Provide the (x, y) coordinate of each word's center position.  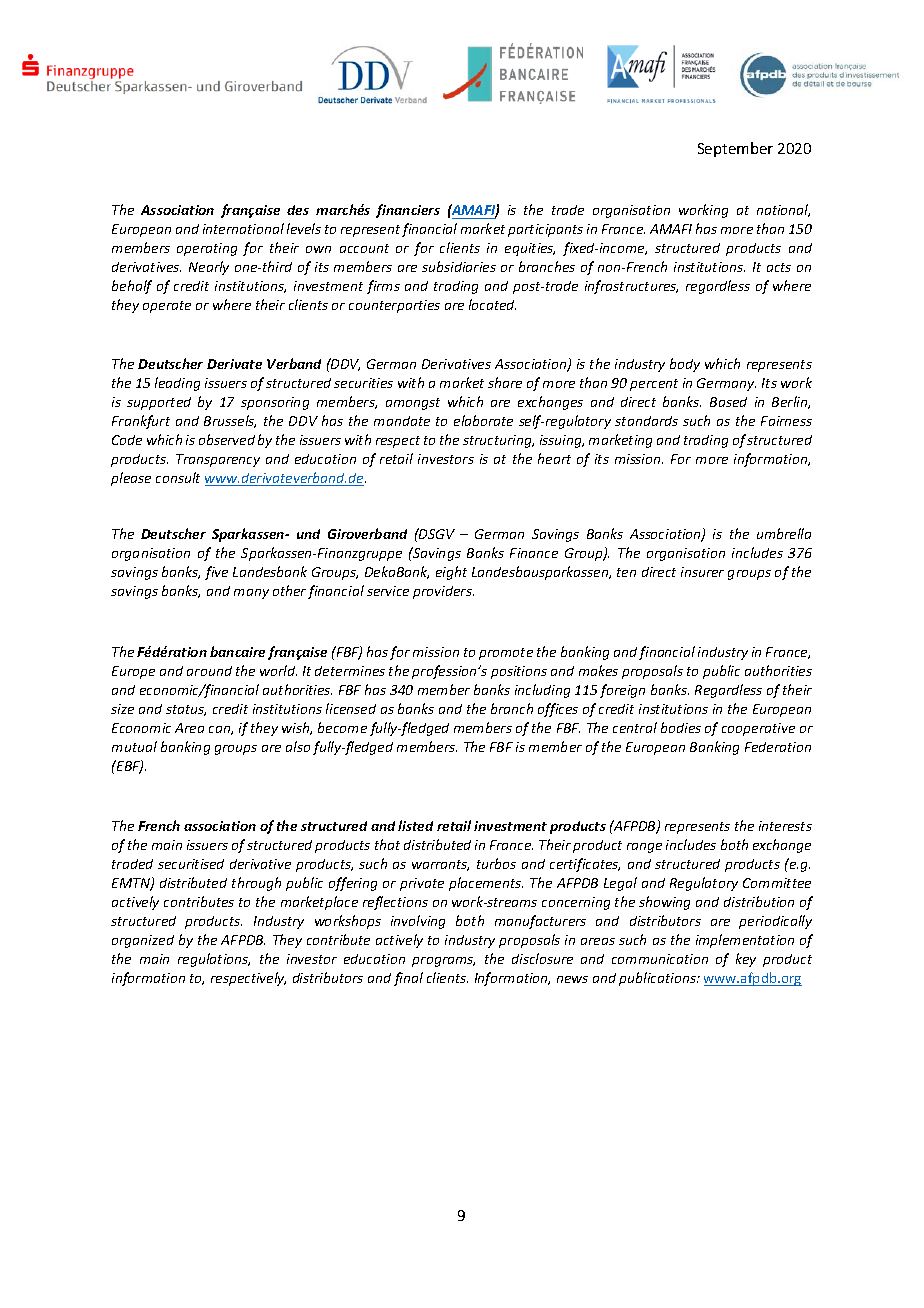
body (685, 365)
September (735, 149)
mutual (134, 746)
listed (415, 825)
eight (451, 573)
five (216, 573)
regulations (214, 960)
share (505, 382)
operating (207, 249)
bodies (681, 727)
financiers (408, 211)
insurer (702, 572)
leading (177, 384)
